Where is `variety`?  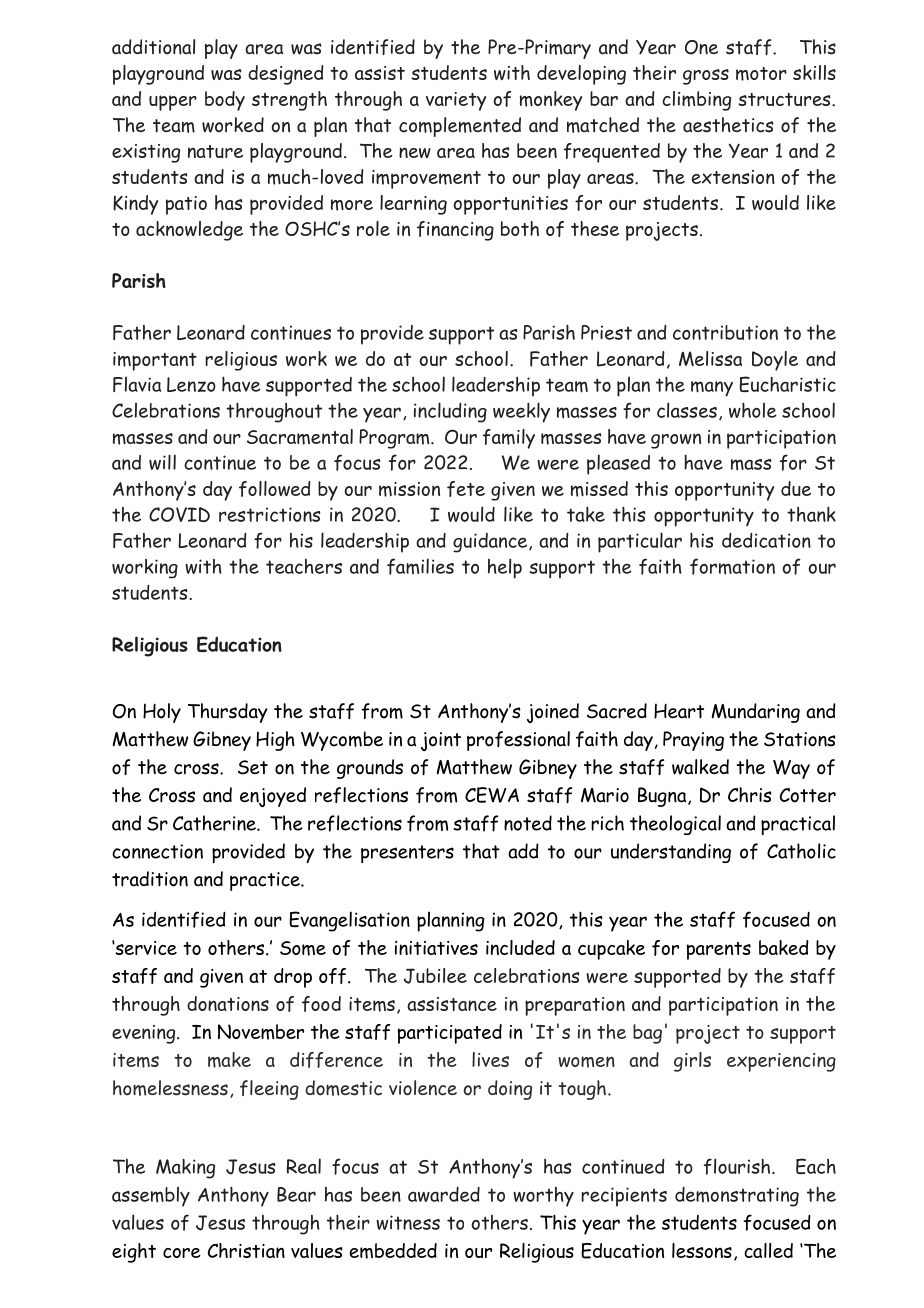 variety is located at coordinates (456, 101).
